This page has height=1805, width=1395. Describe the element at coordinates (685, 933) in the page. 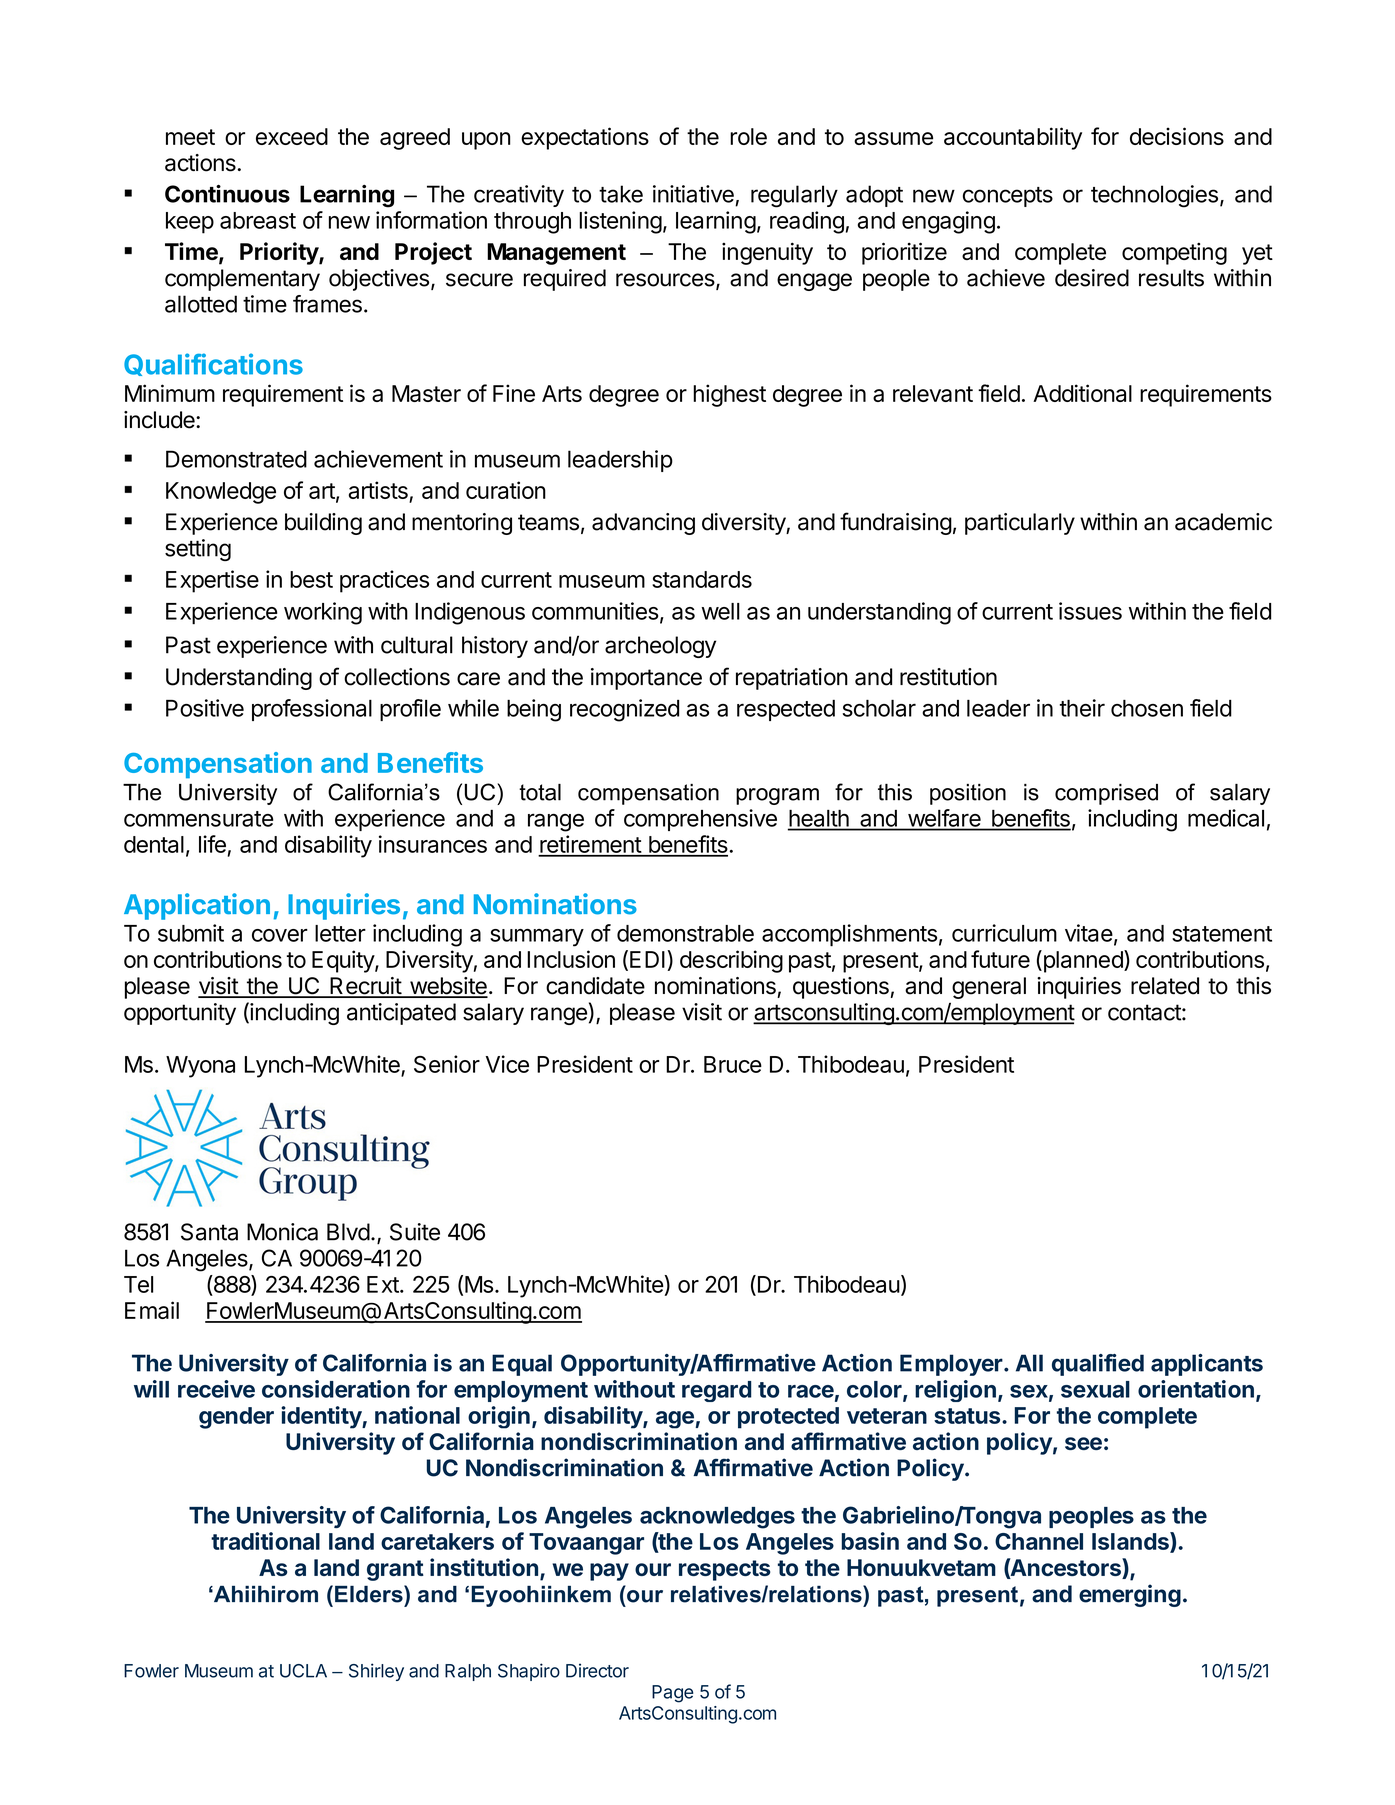

I see `demonstrable` at that location.
